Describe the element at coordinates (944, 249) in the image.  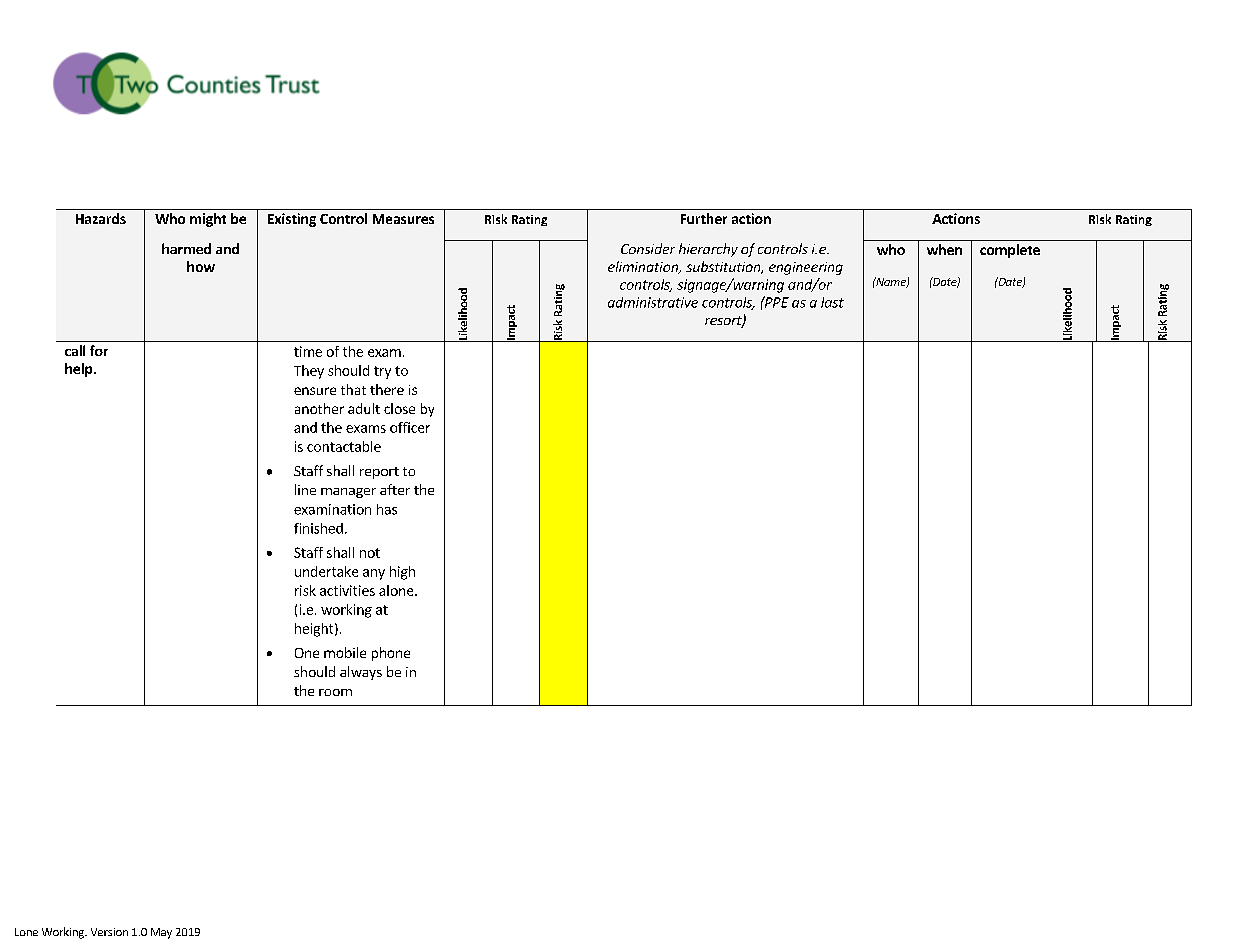
I see `when` at that location.
